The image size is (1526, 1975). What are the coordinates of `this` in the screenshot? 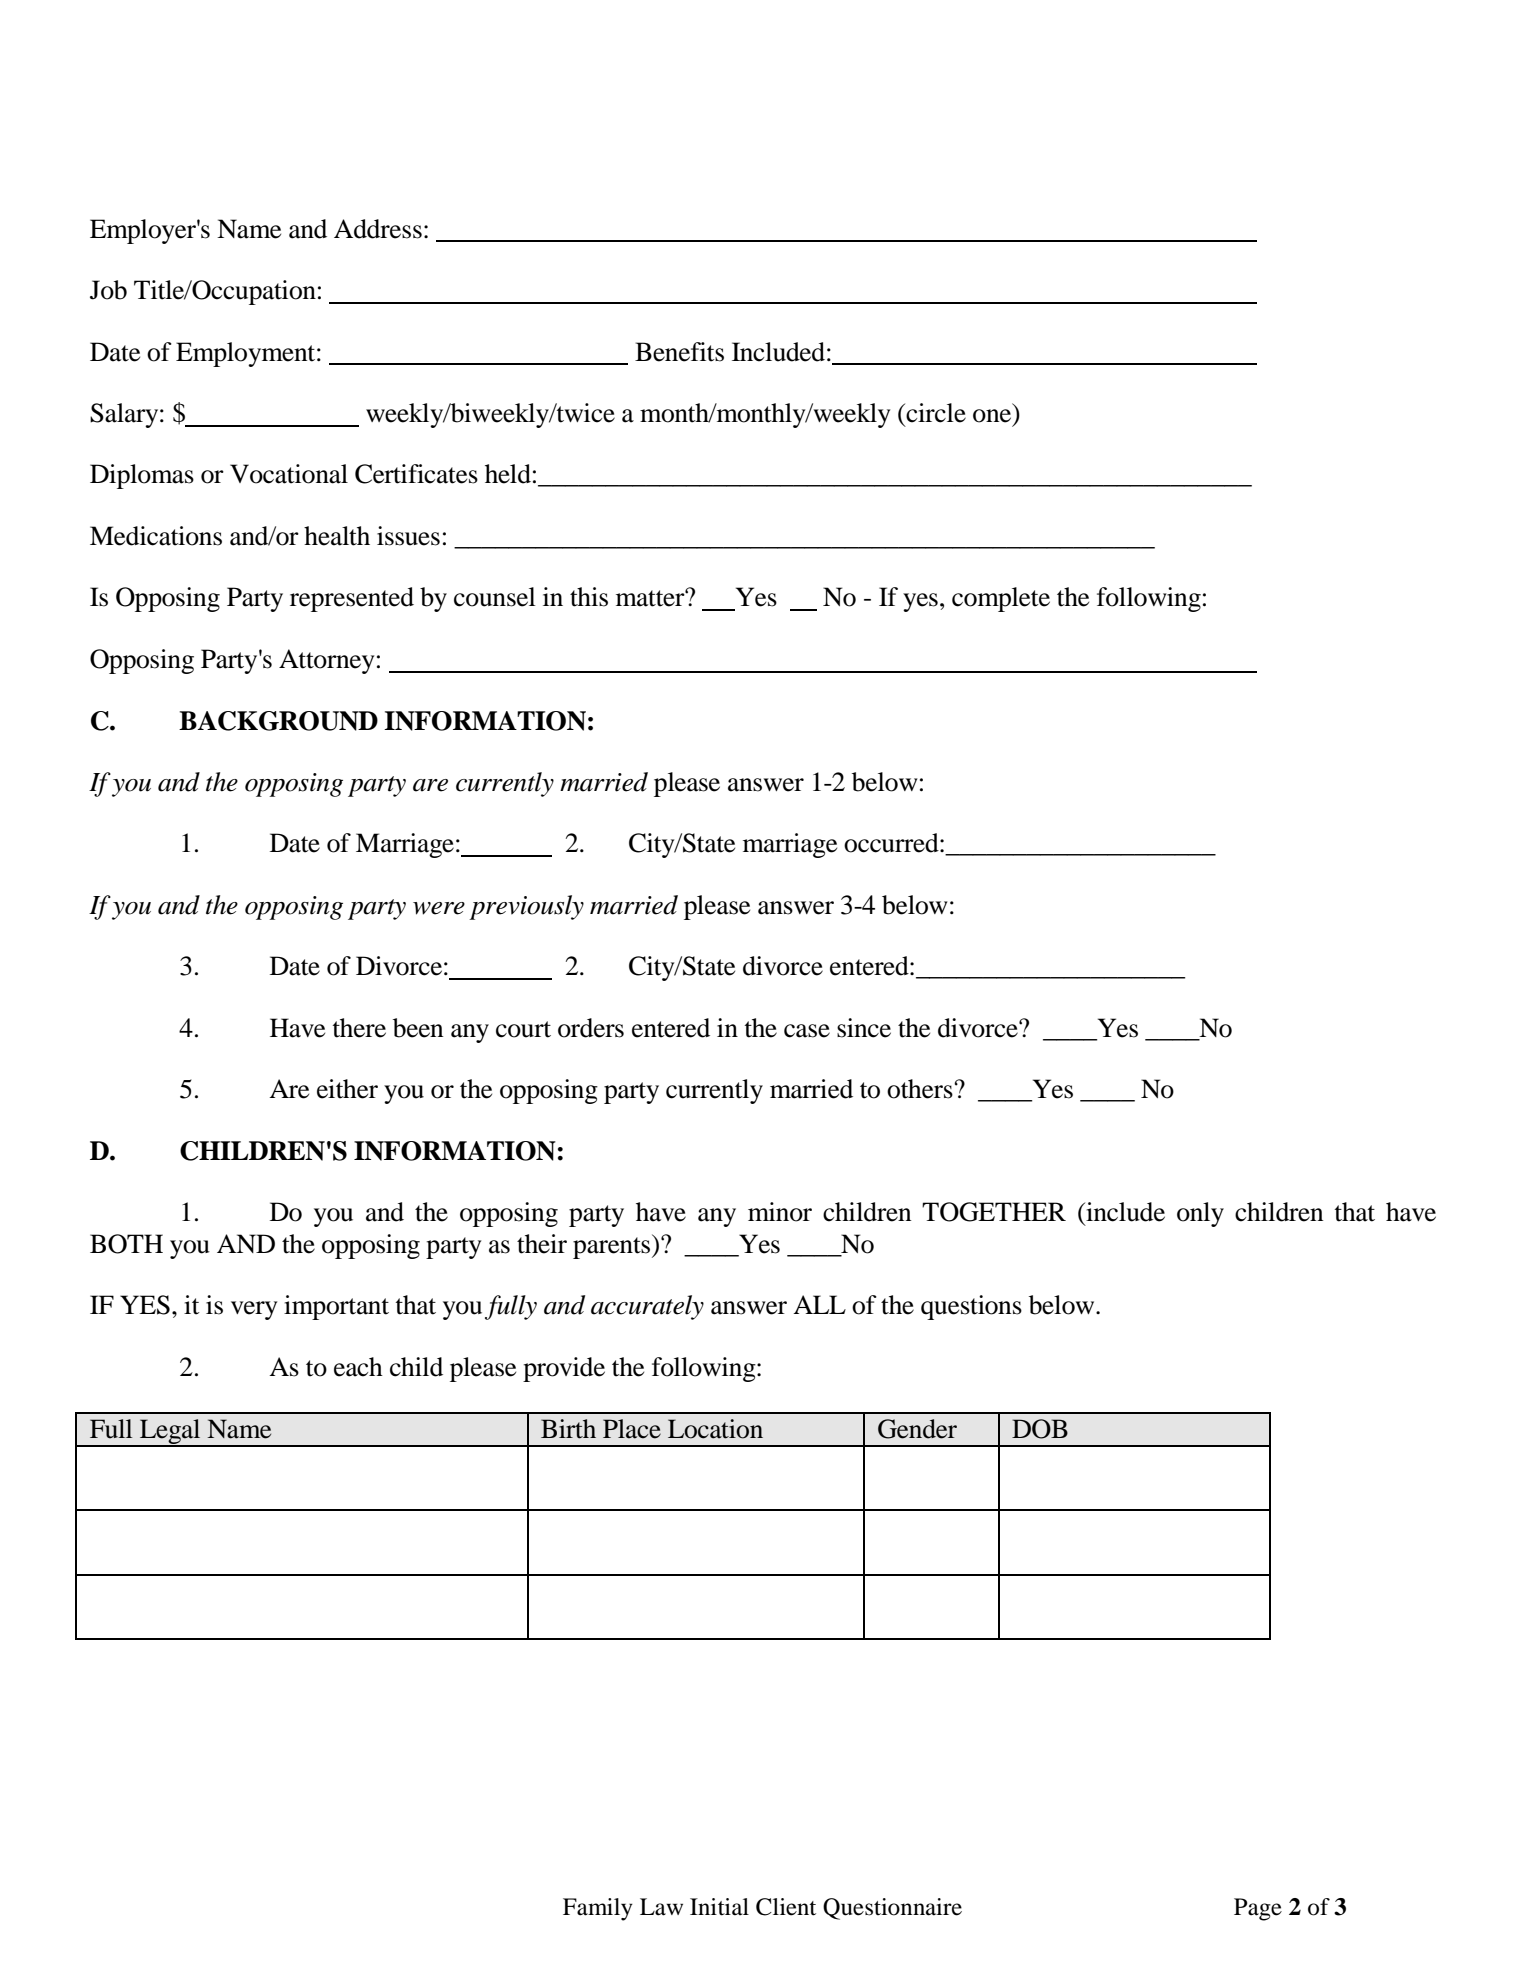 It's located at (589, 597).
